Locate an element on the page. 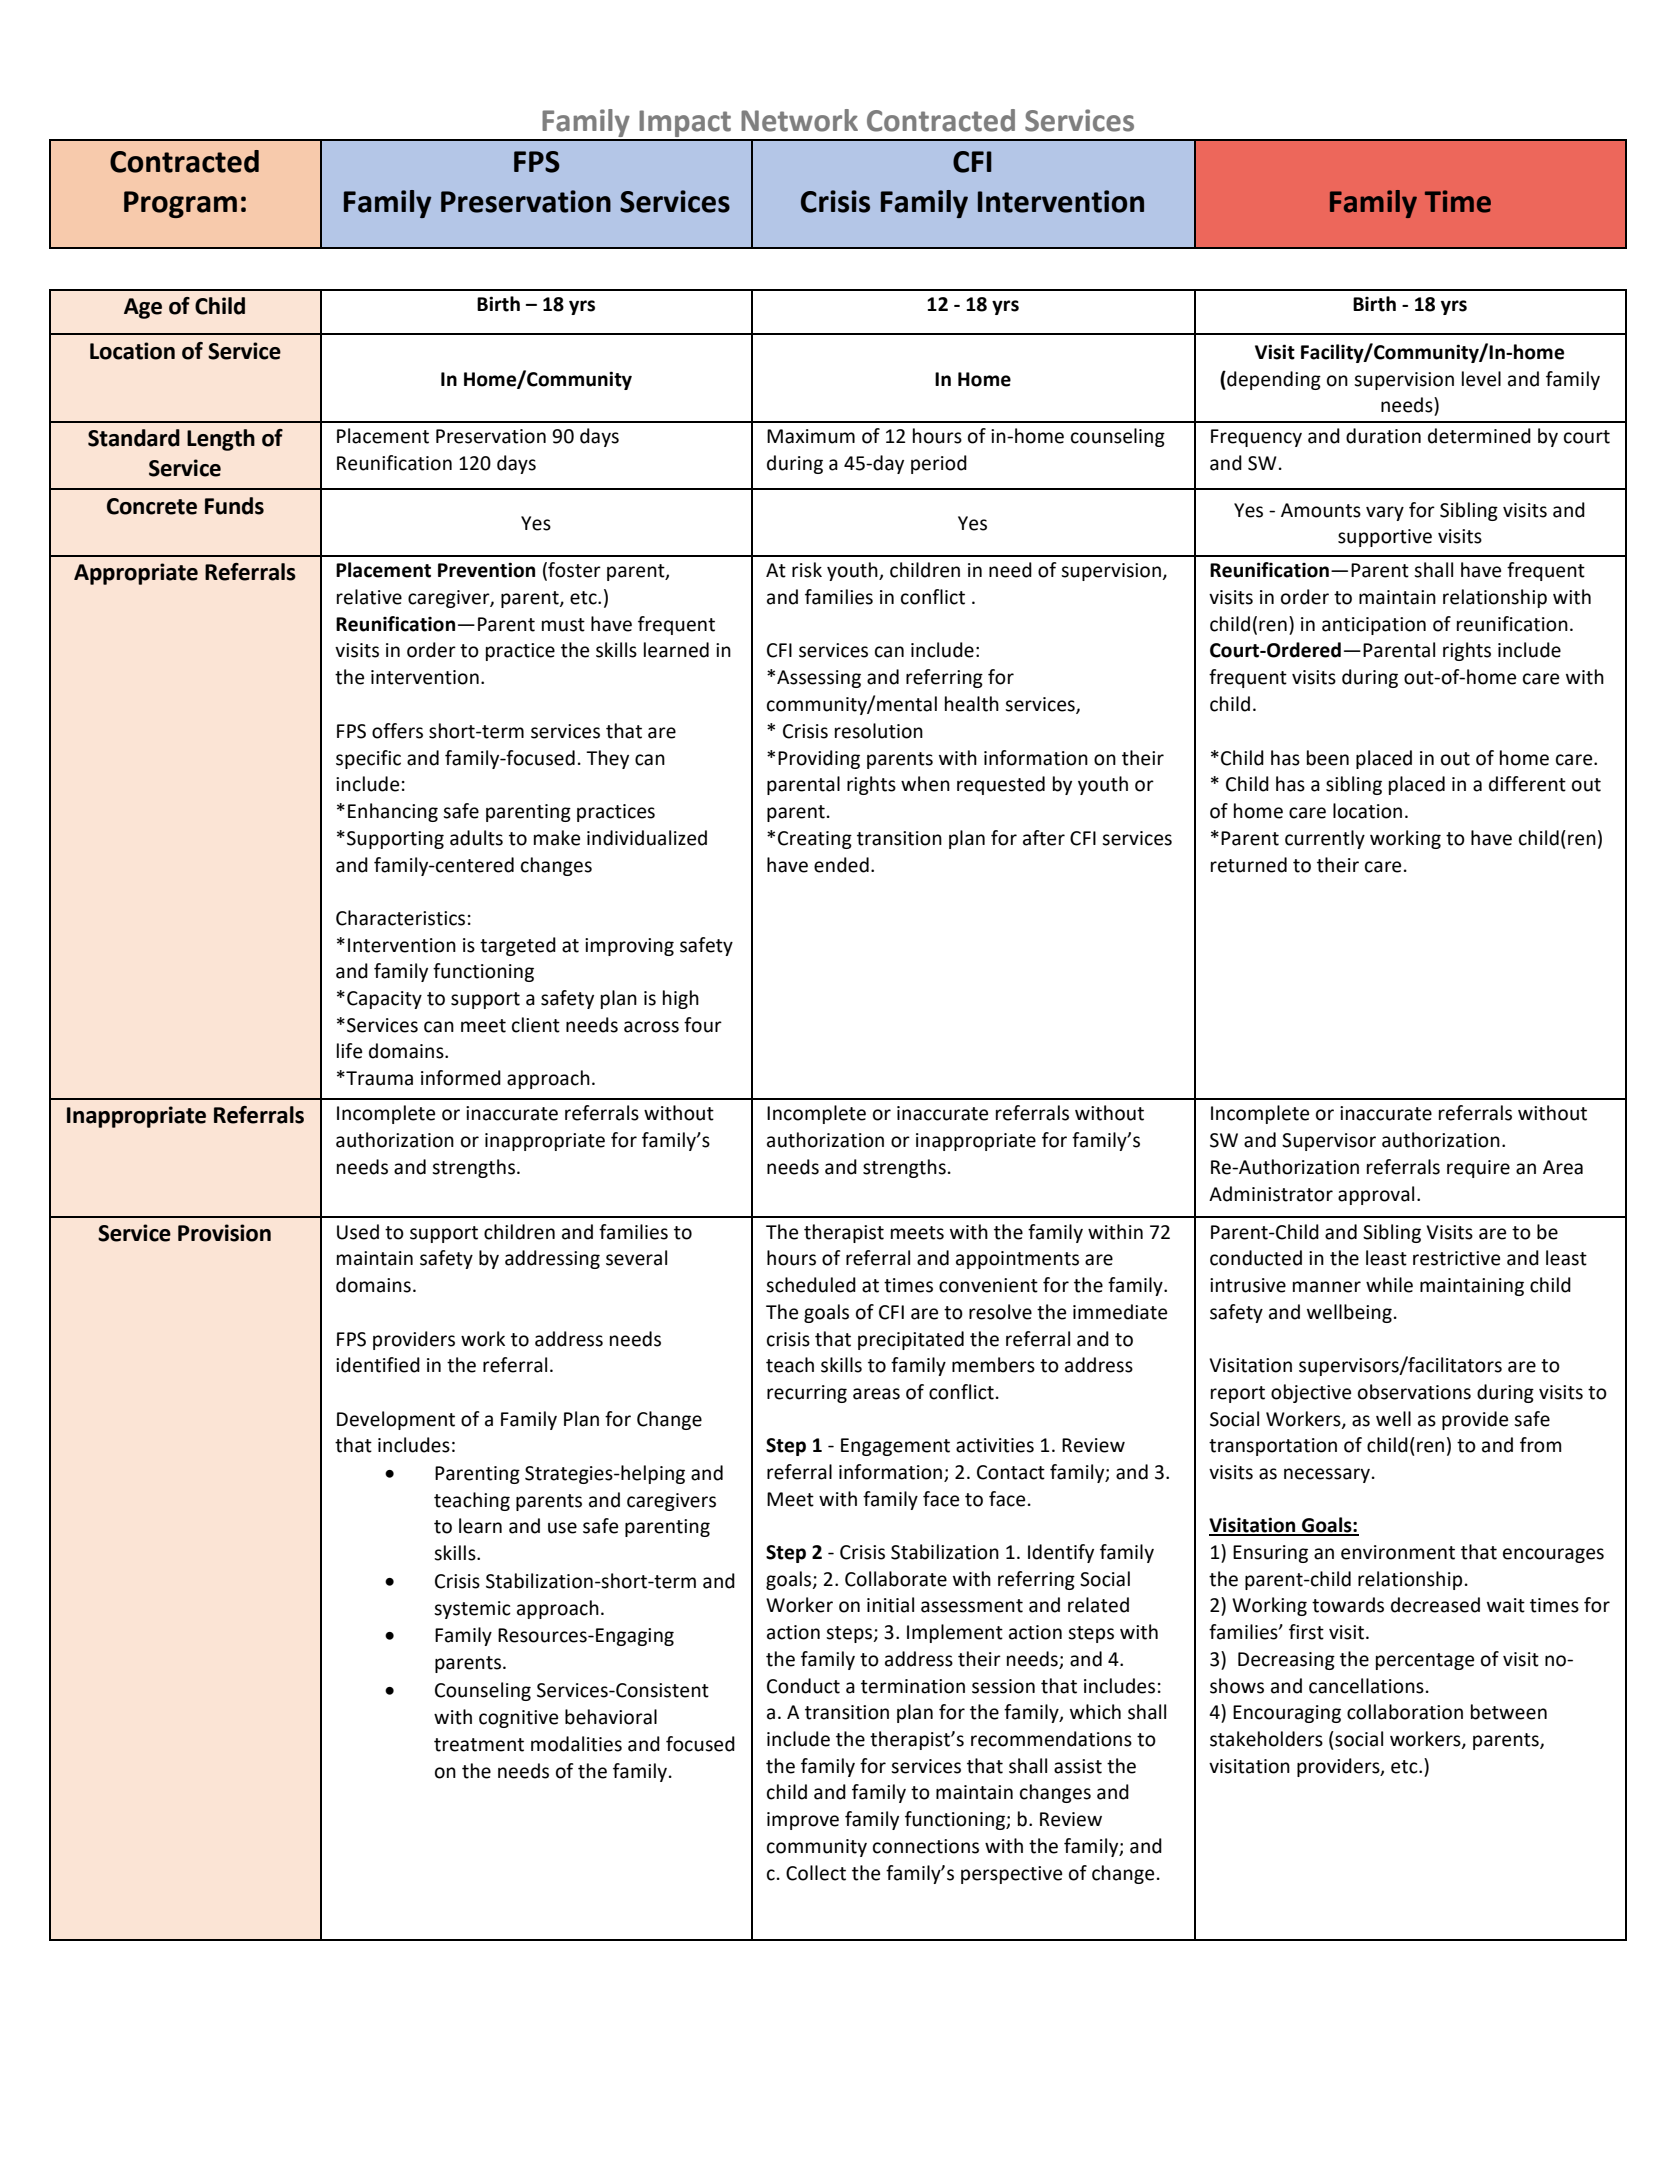  observations is located at coordinates (1414, 1392).
